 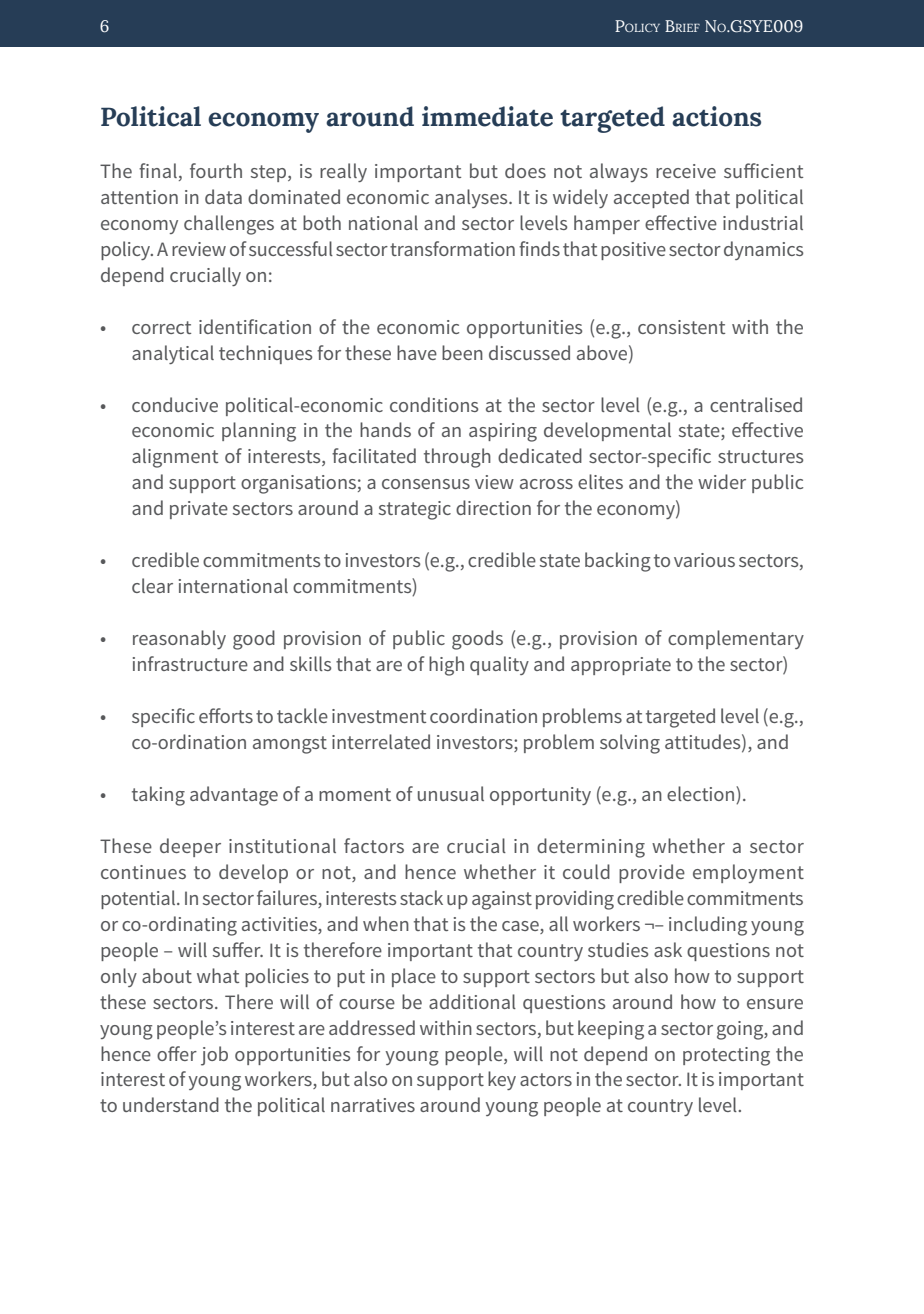 I want to click on high, so click(x=446, y=666).
